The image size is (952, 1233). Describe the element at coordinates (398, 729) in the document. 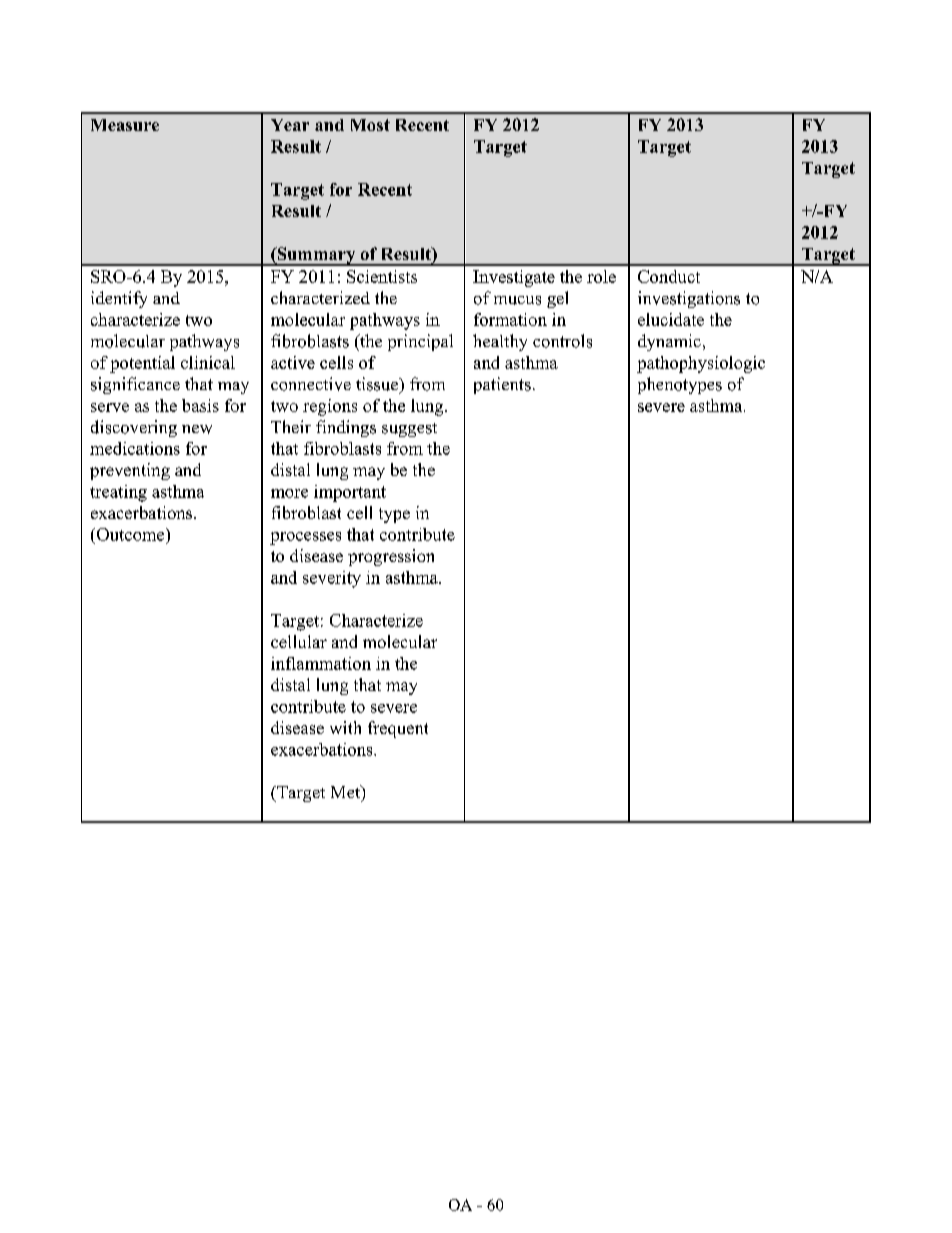

I see `frequent` at that location.
